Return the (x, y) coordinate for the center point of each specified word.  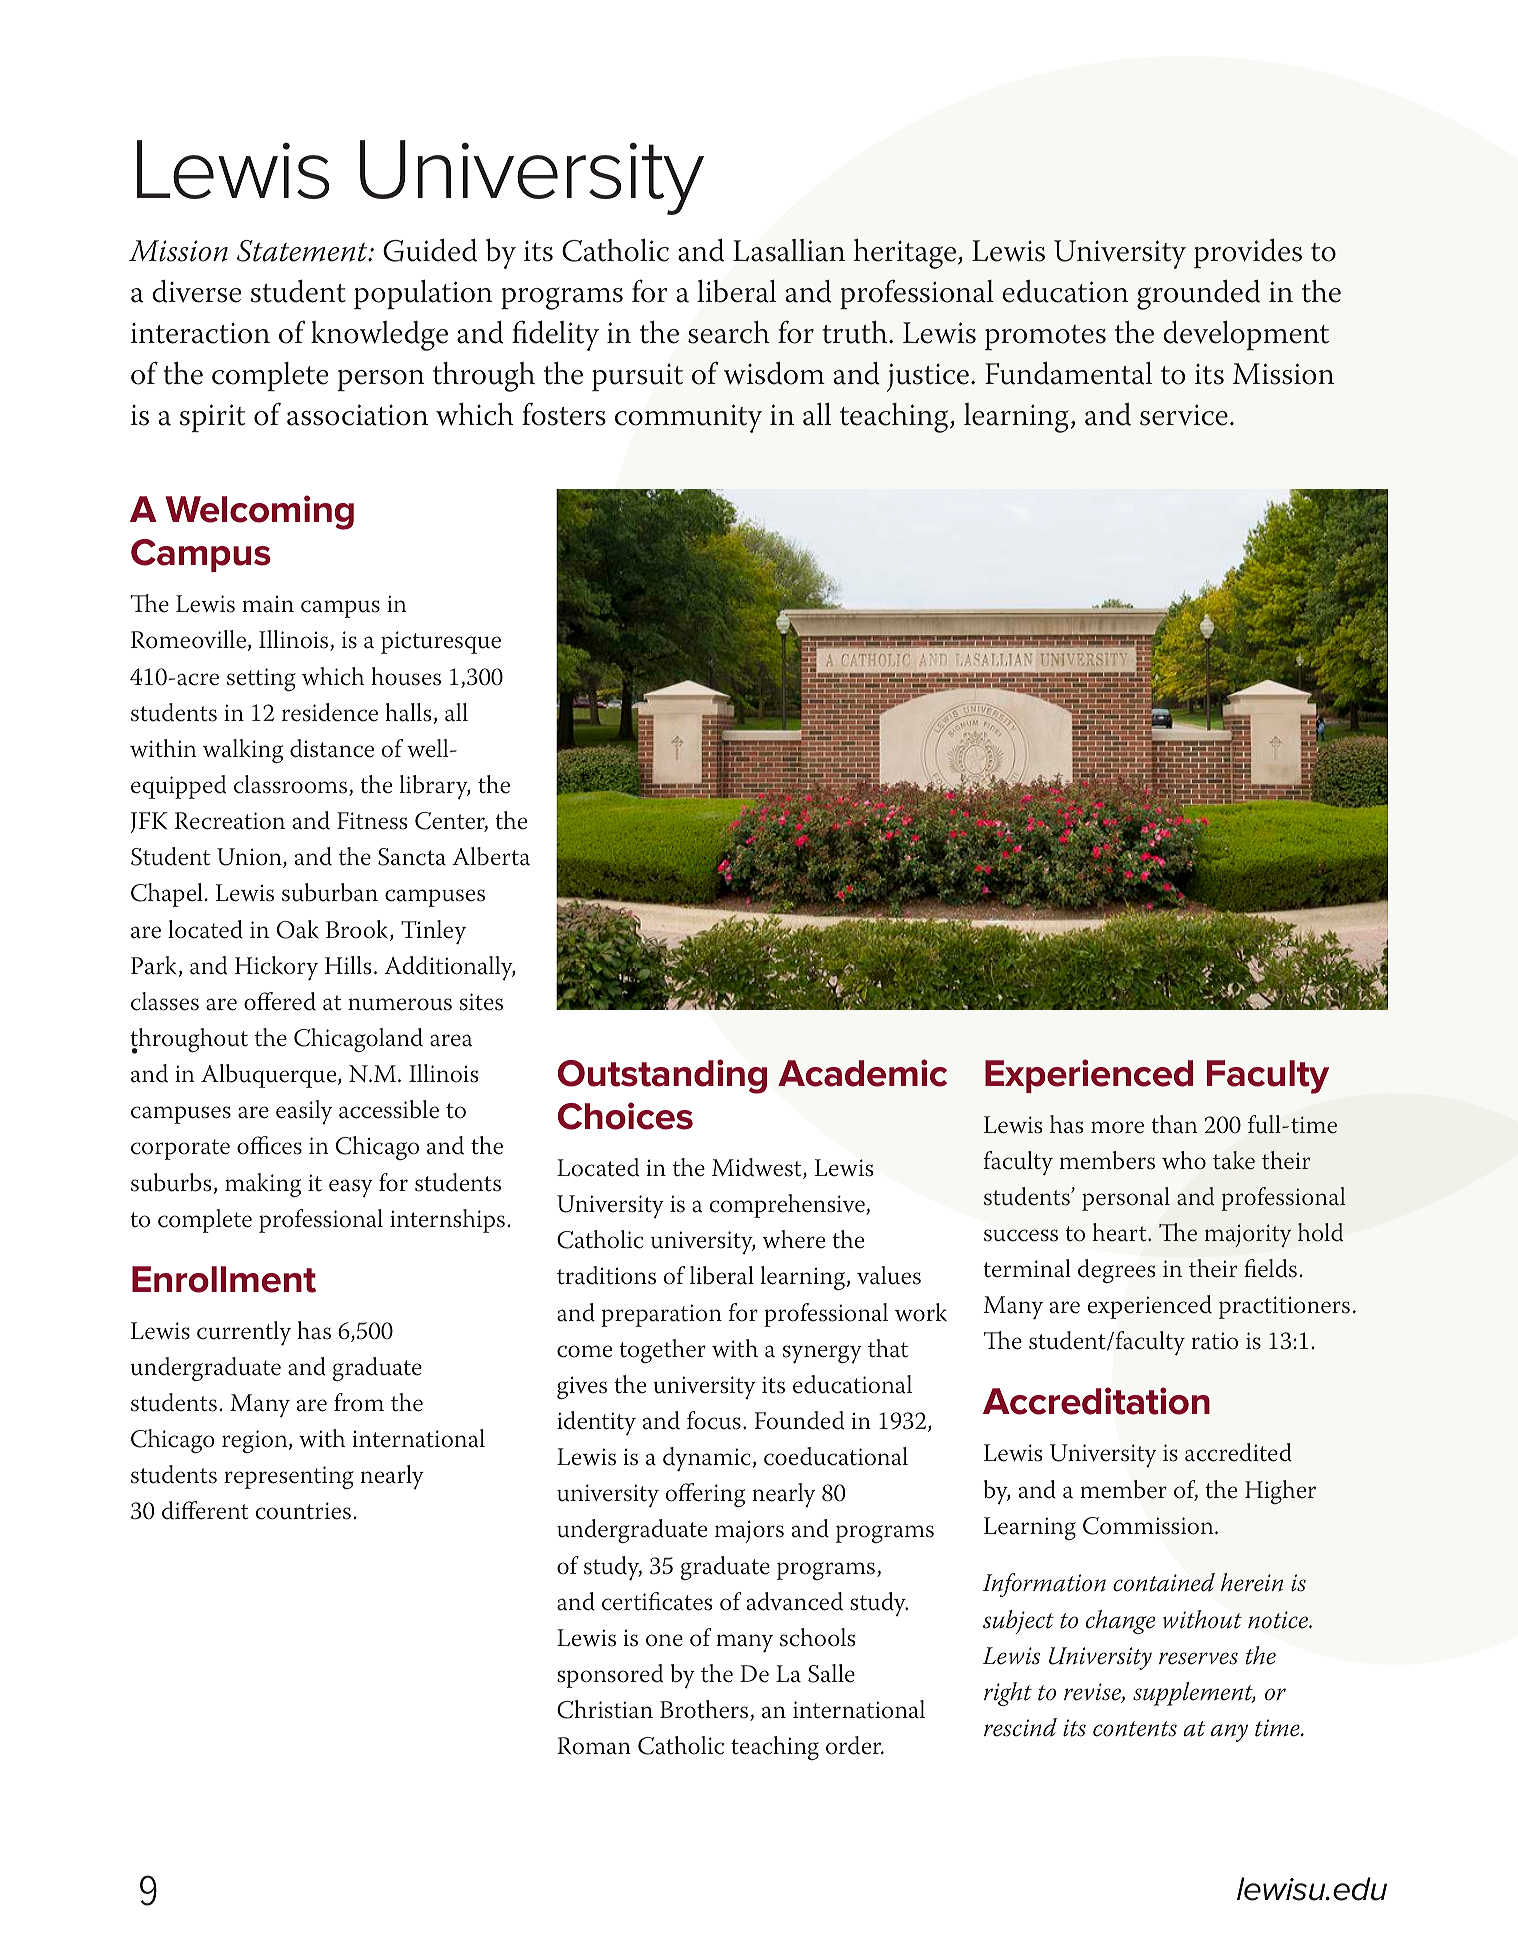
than (1174, 1124)
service (1184, 415)
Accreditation (1096, 1401)
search (729, 332)
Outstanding (662, 1076)
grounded (1198, 294)
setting (261, 679)
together (662, 1351)
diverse (196, 291)
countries (303, 1511)
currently (244, 1333)
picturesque (441, 642)
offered (280, 1001)
